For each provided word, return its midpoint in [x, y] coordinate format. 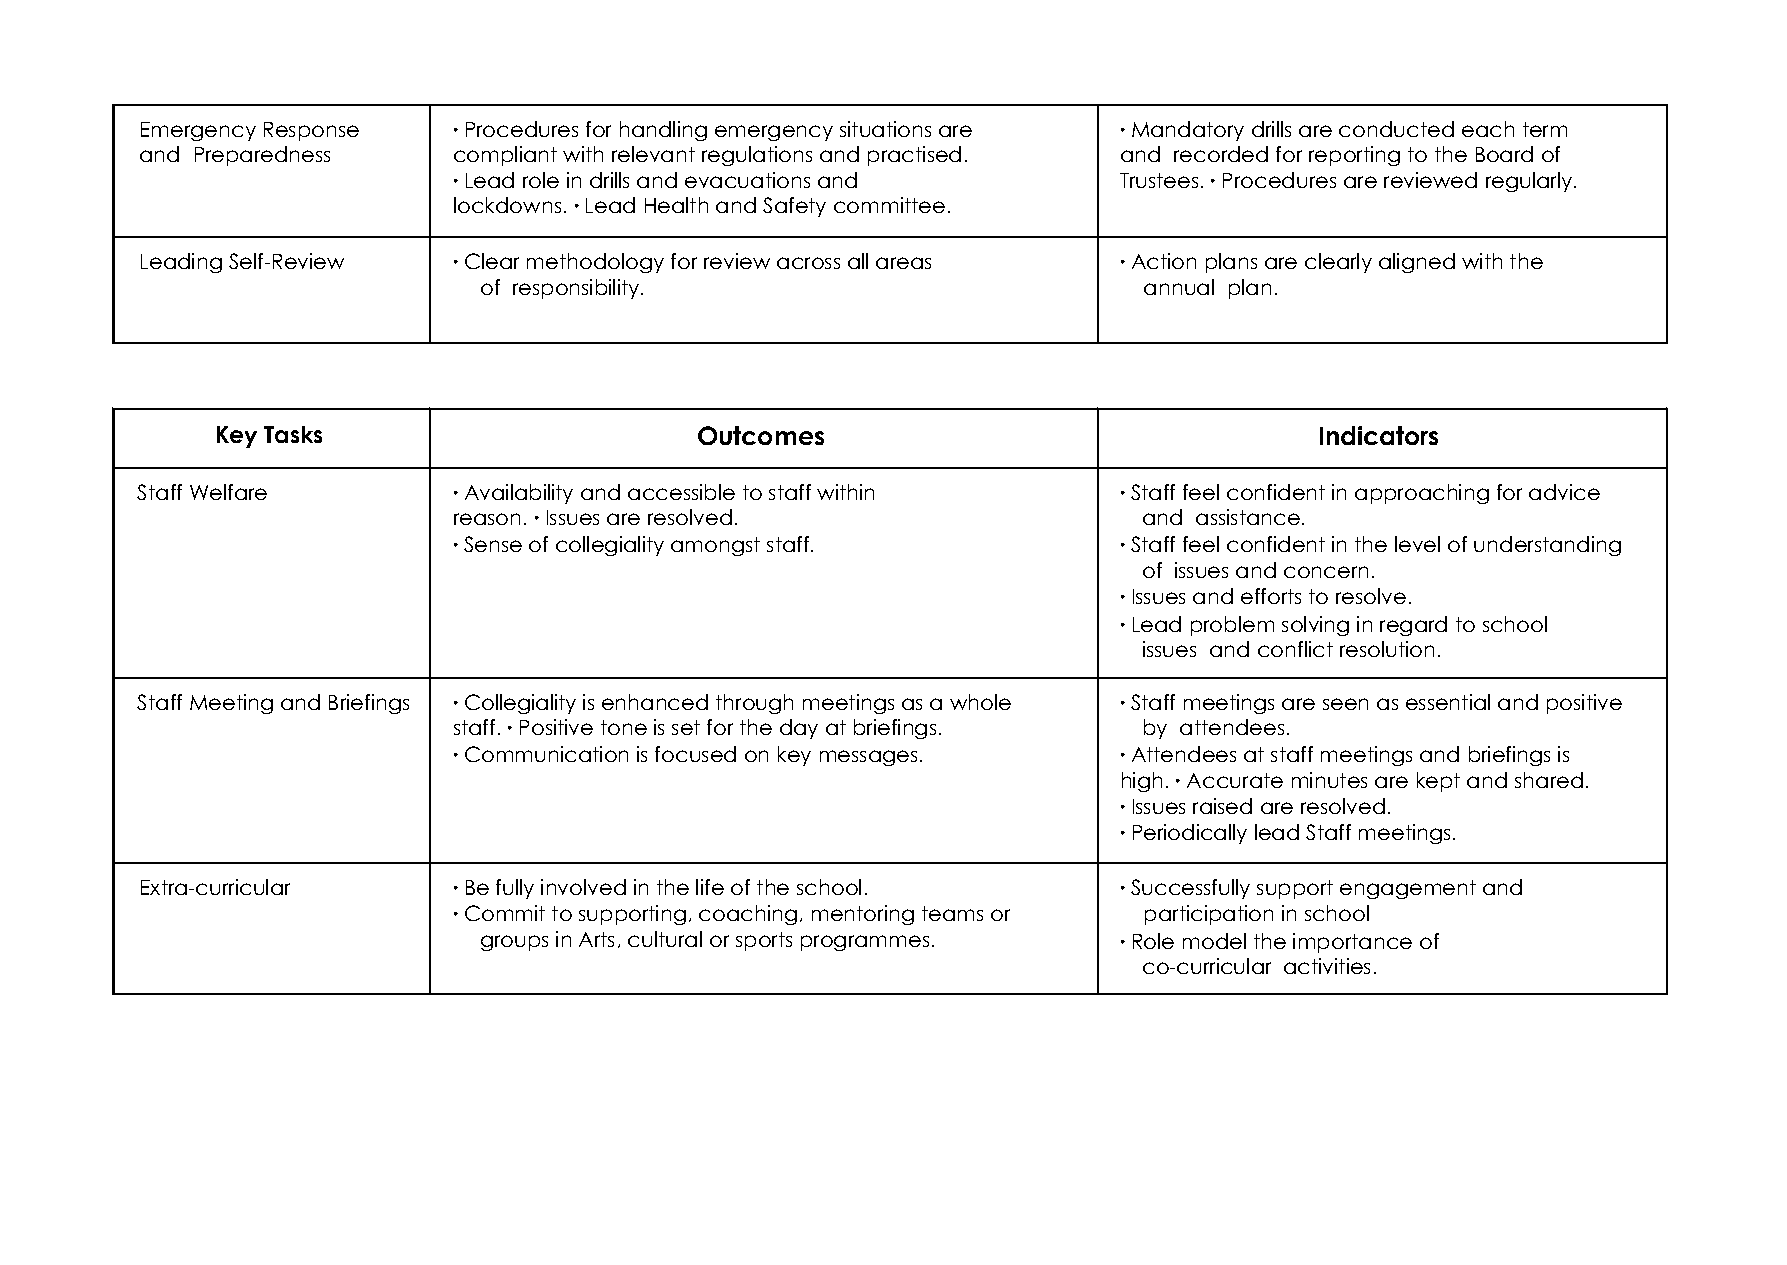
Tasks [293, 434]
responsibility [577, 289]
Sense [493, 544]
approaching [1422, 494]
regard [1413, 626]
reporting [1354, 156]
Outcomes [761, 435]
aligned [1417, 263]
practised [914, 156]
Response [311, 131]
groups [514, 943]
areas [903, 263]
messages [868, 758]
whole [980, 702]
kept [1438, 782]
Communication [546, 754]
